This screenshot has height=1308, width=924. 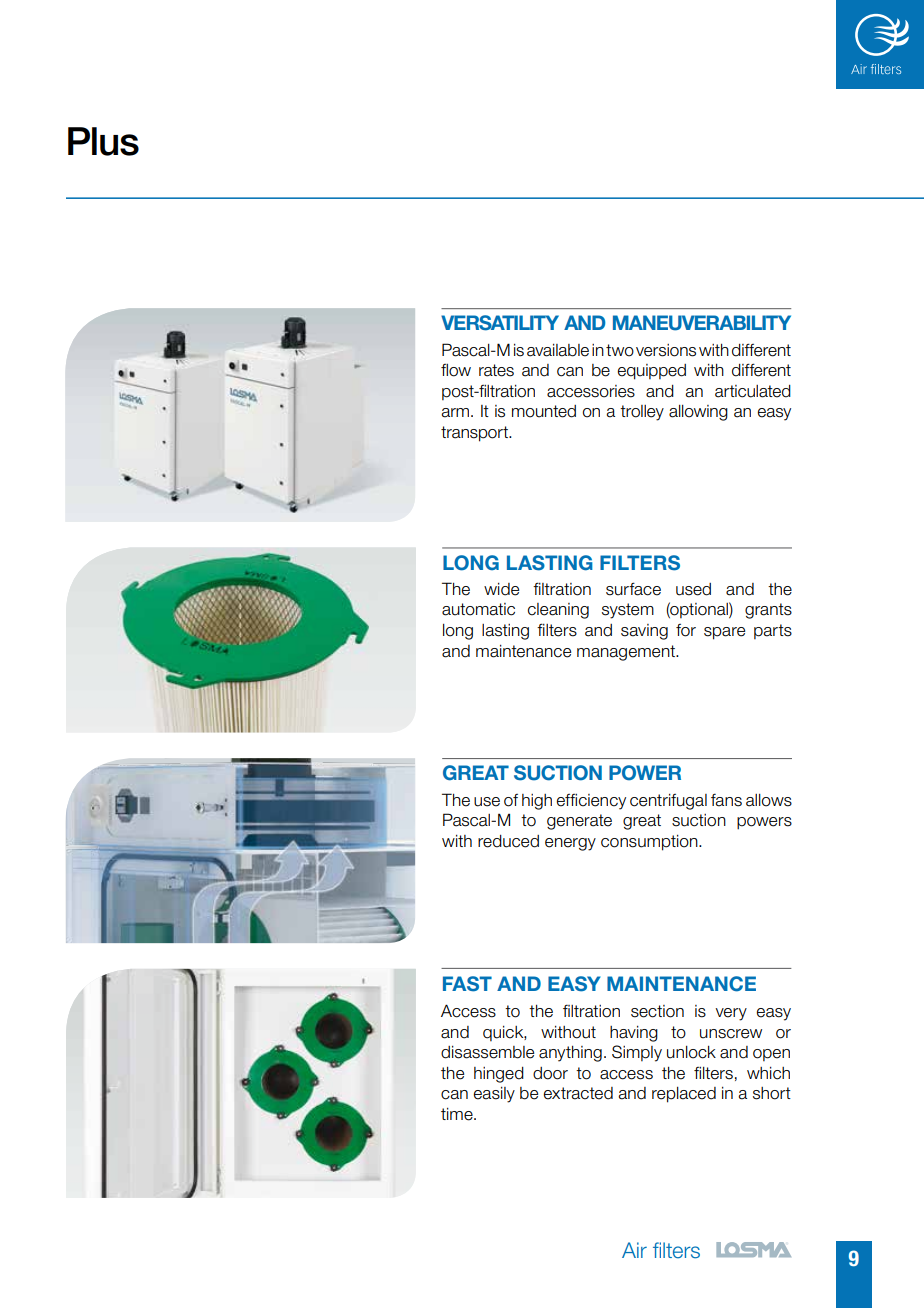 I want to click on transport, so click(x=475, y=434).
